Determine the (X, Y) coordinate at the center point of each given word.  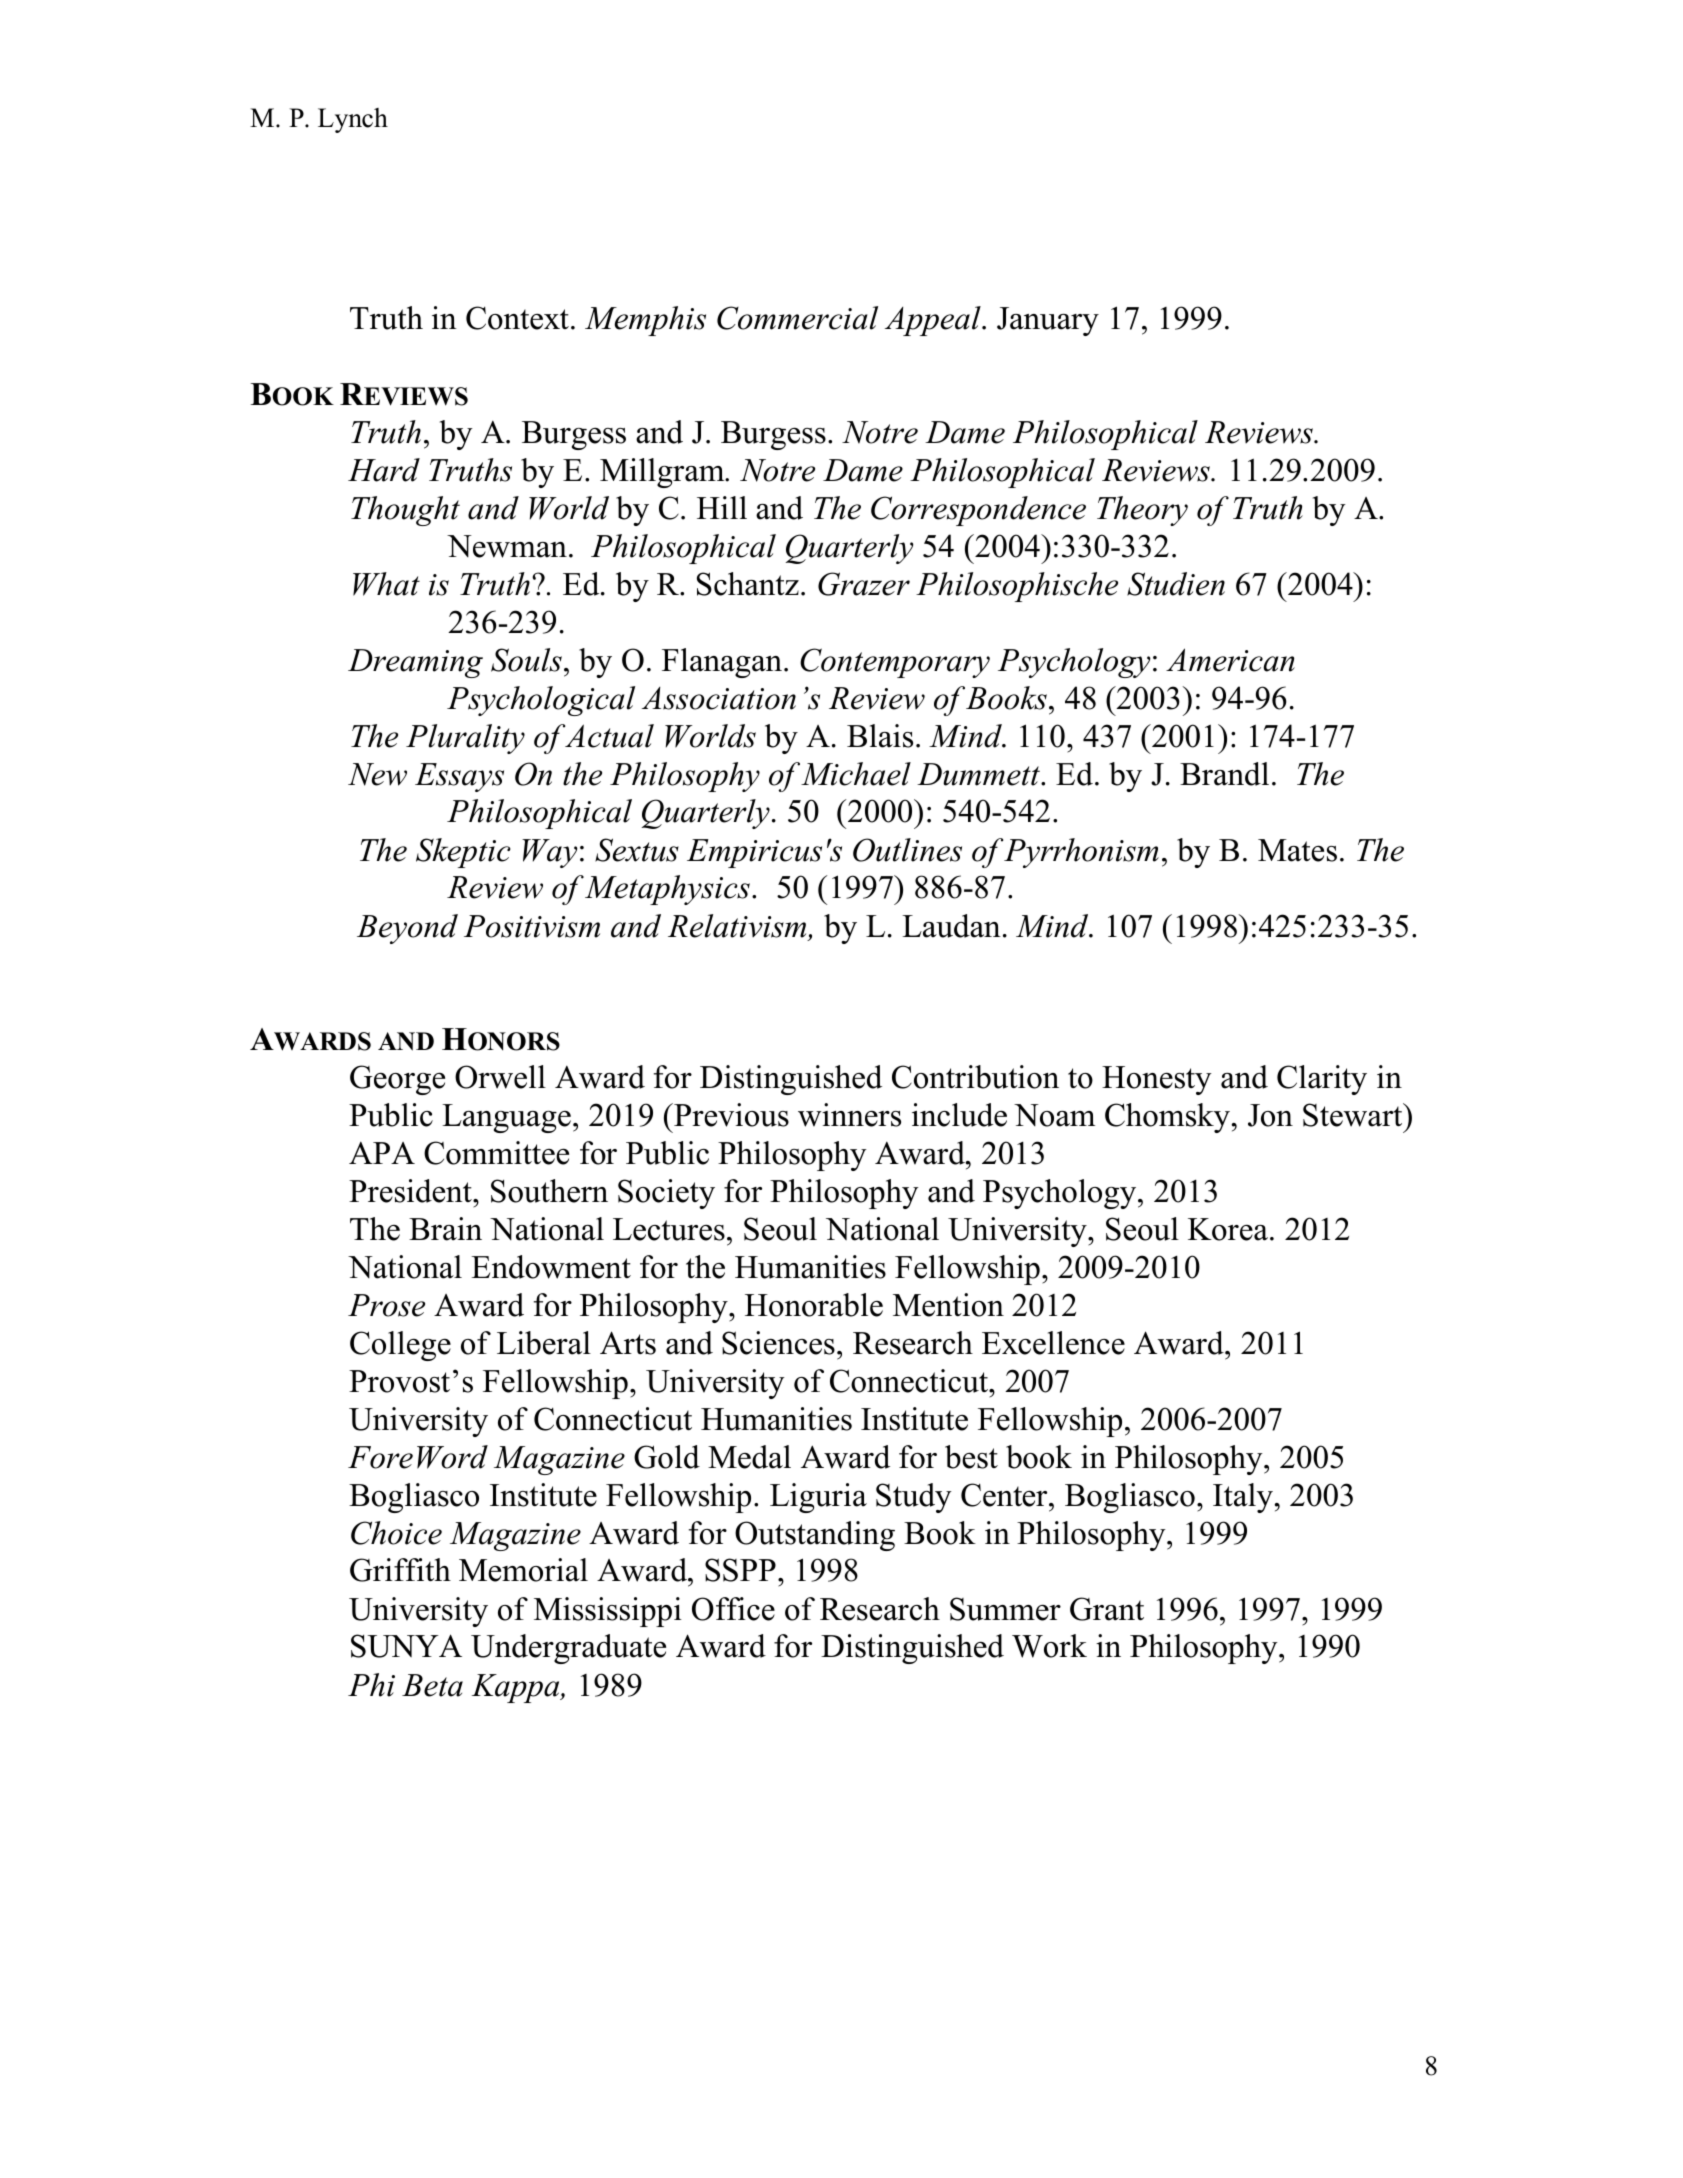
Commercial (797, 318)
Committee (496, 1153)
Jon (1270, 1115)
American (1230, 660)
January (1048, 321)
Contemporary (895, 663)
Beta (432, 1685)
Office (733, 1609)
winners (849, 1115)
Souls (526, 660)
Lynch (353, 120)
